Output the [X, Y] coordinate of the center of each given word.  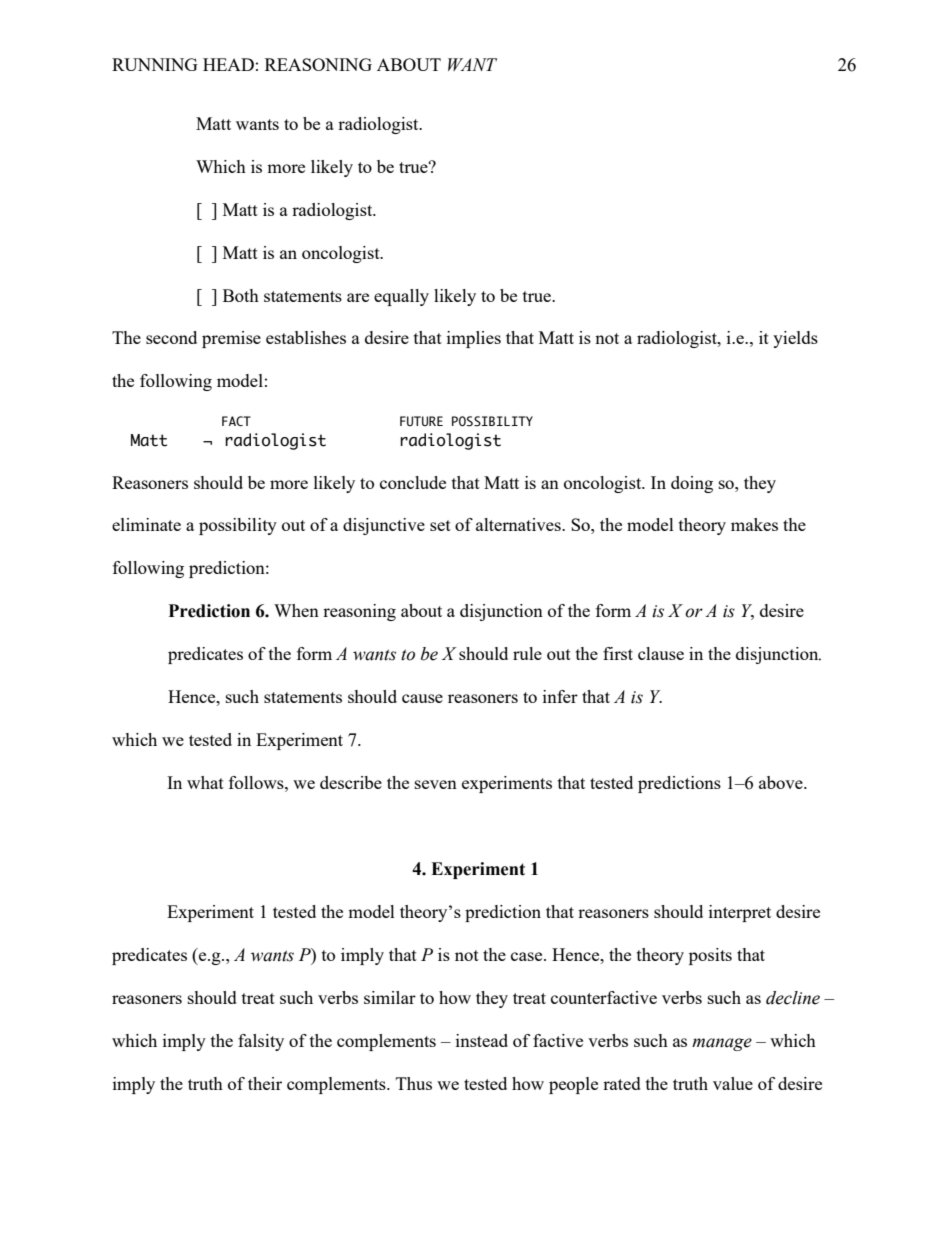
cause [422, 698]
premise [231, 339]
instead [482, 1040]
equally [401, 297]
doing [692, 484]
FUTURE [421, 421]
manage [722, 1044]
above [782, 782]
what [205, 782]
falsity [261, 1042]
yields [795, 339]
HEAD [228, 64]
